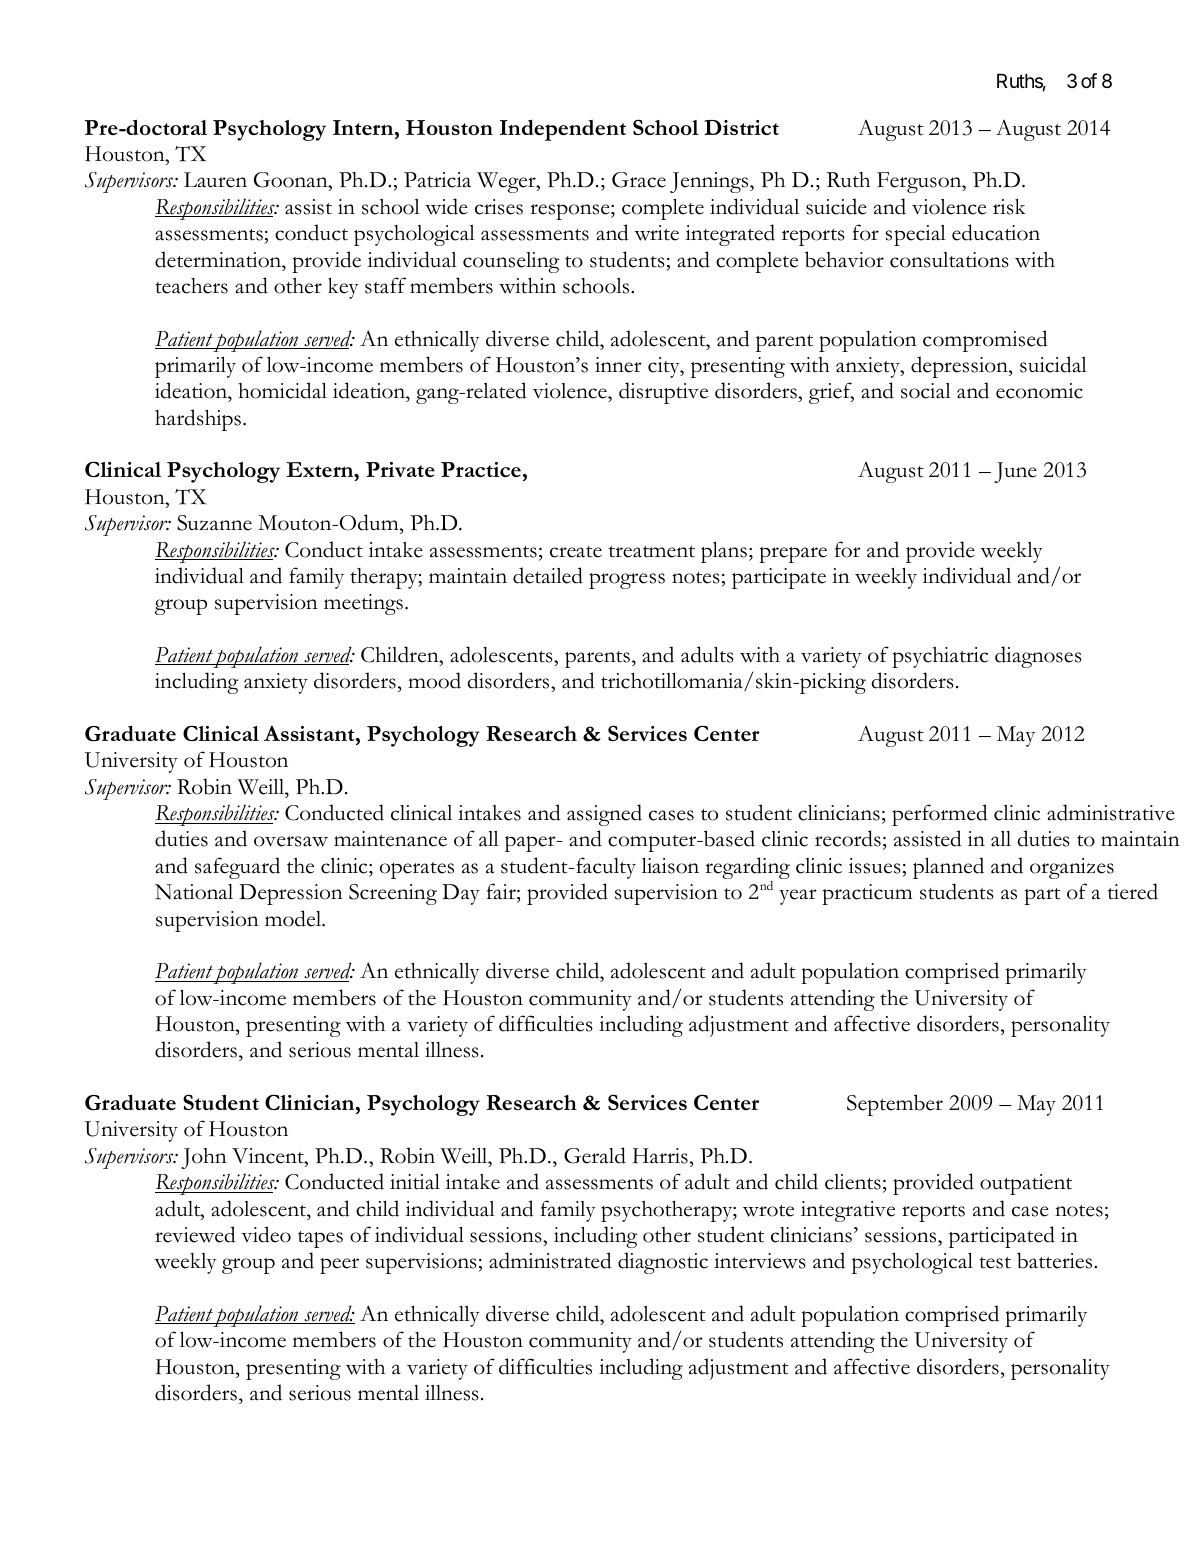 This screenshot has height=1546, width=1195. I want to click on disruptive, so click(663, 393).
